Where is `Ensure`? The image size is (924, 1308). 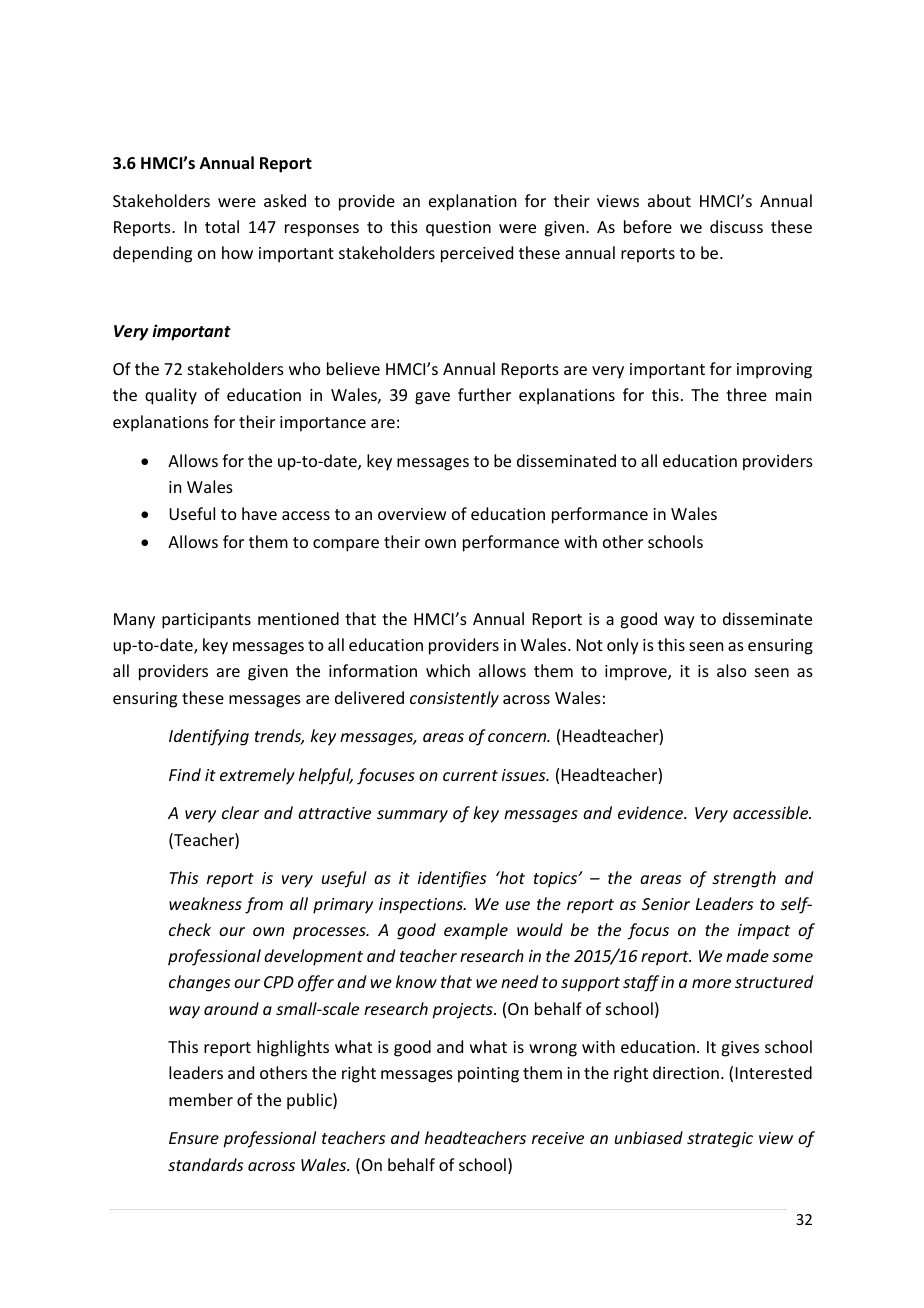 Ensure is located at coordinates (194, 1138).
